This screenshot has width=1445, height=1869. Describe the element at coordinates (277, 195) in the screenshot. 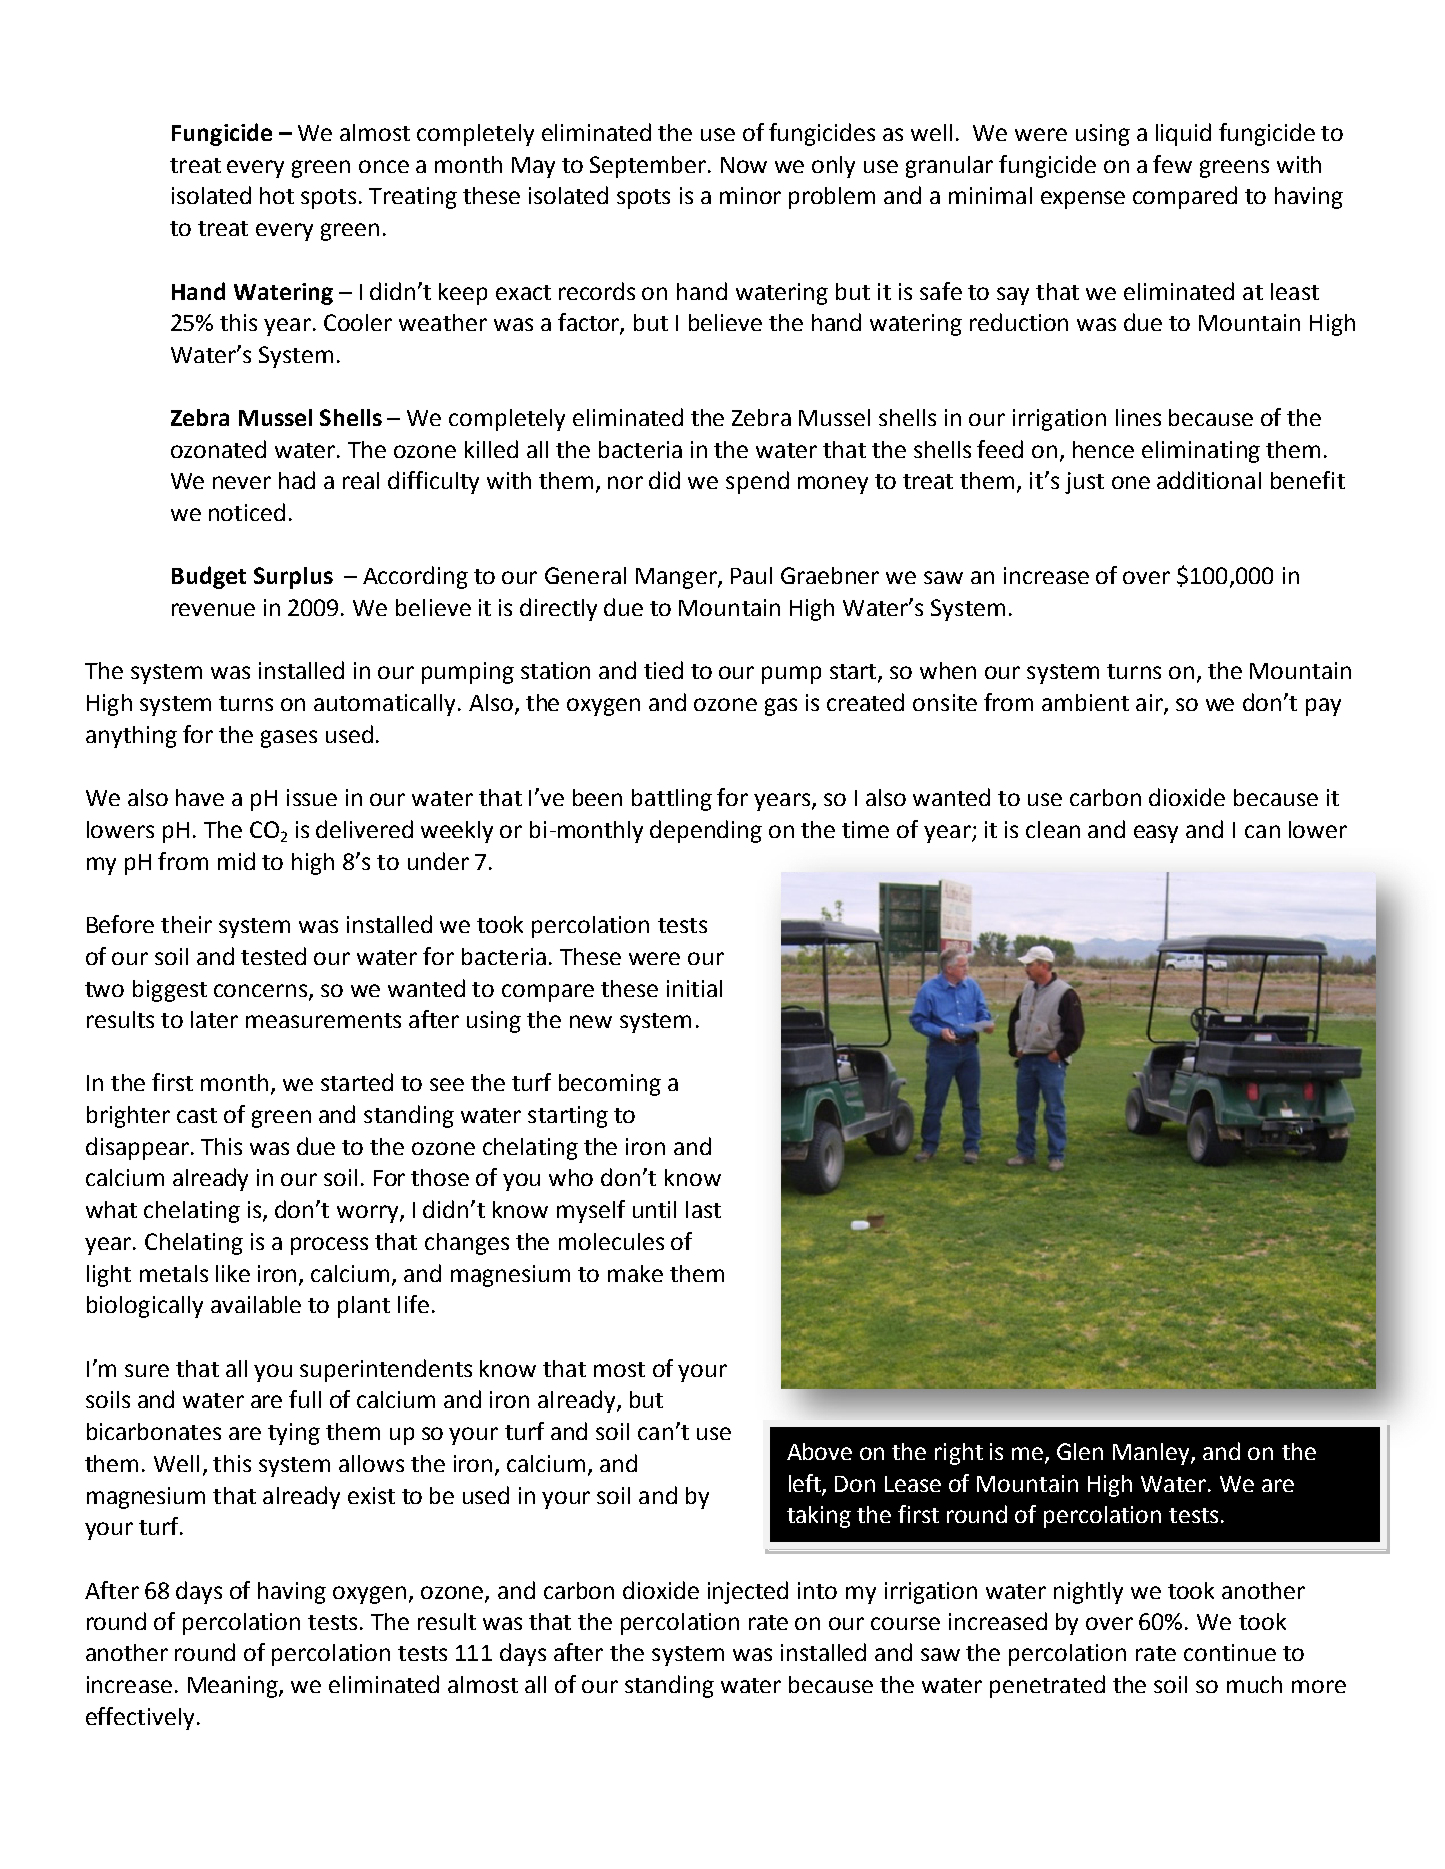

I see `hot` at that location.
